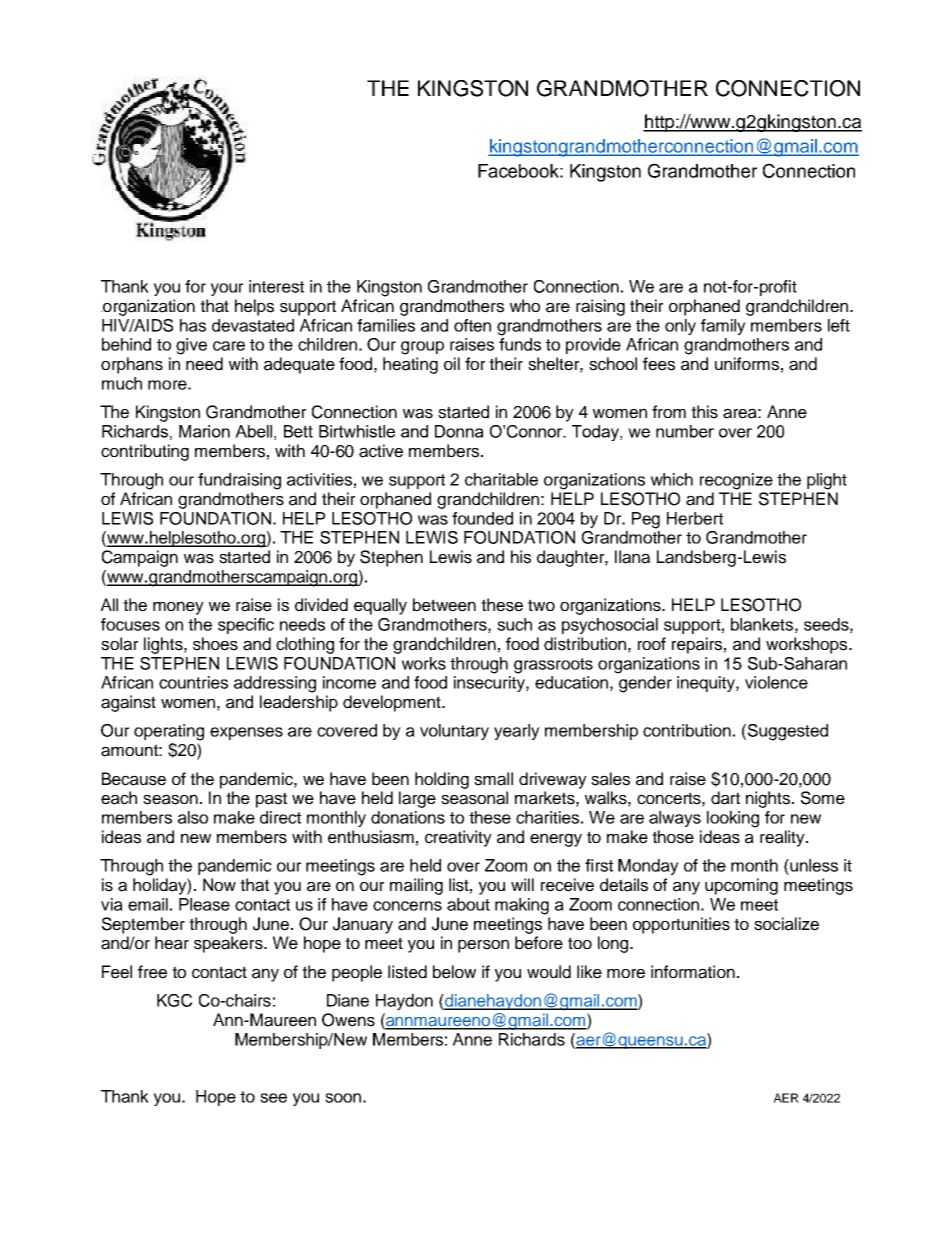 This document has width=952, height=1233. I want to click on free, so click(152, 972).
